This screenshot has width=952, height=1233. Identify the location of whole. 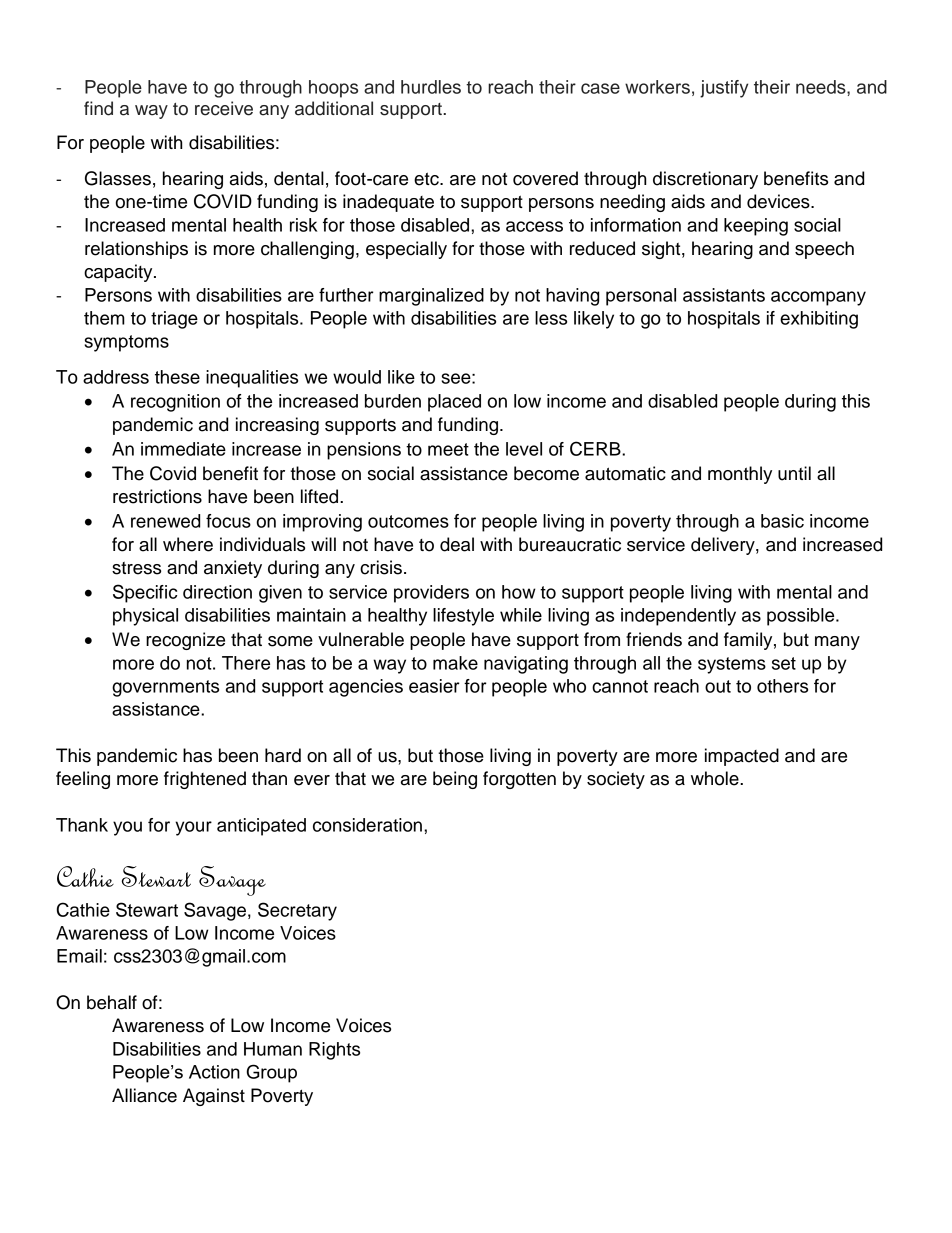
(716, 778).
